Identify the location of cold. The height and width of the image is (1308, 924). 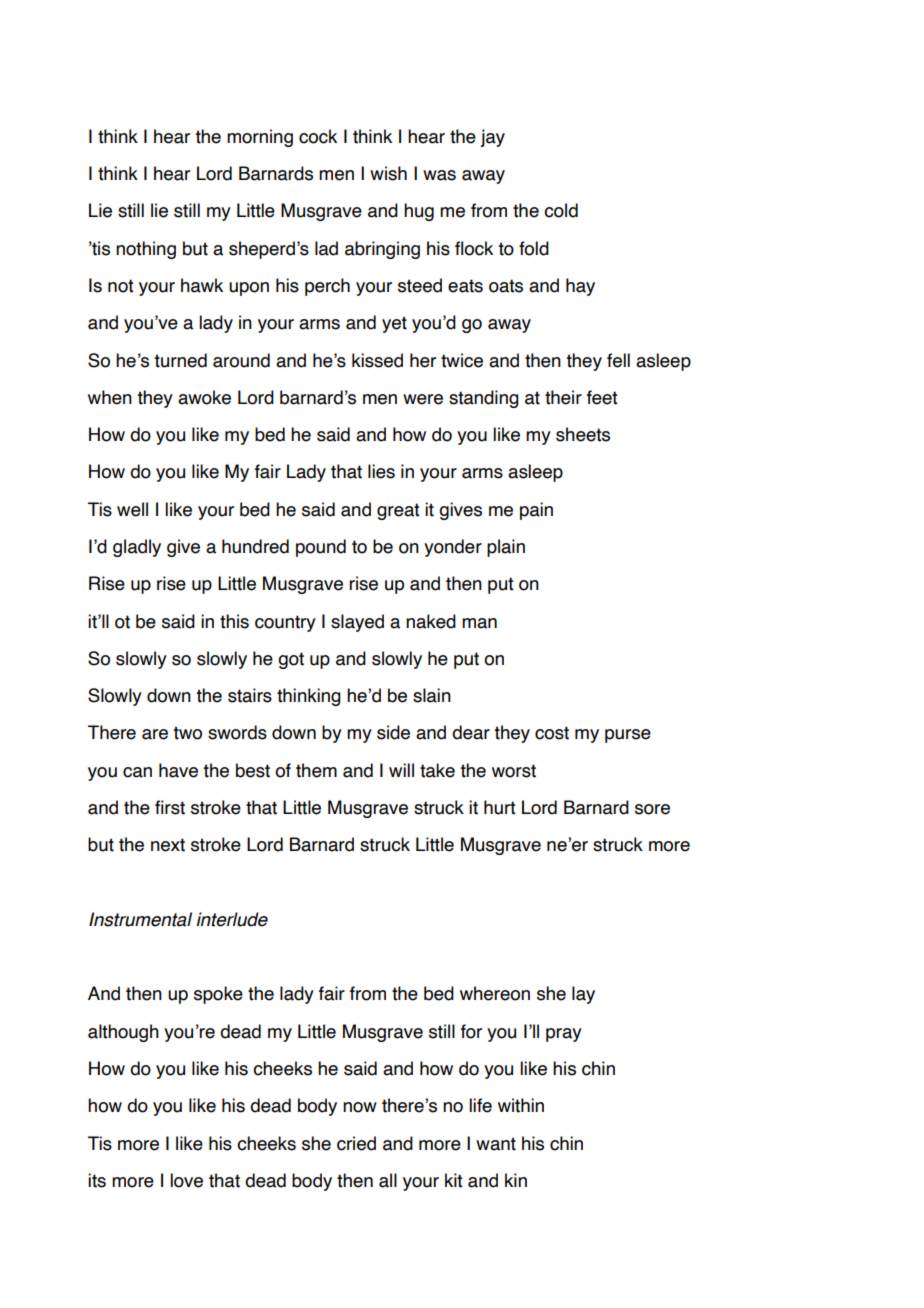
(561, 210).
